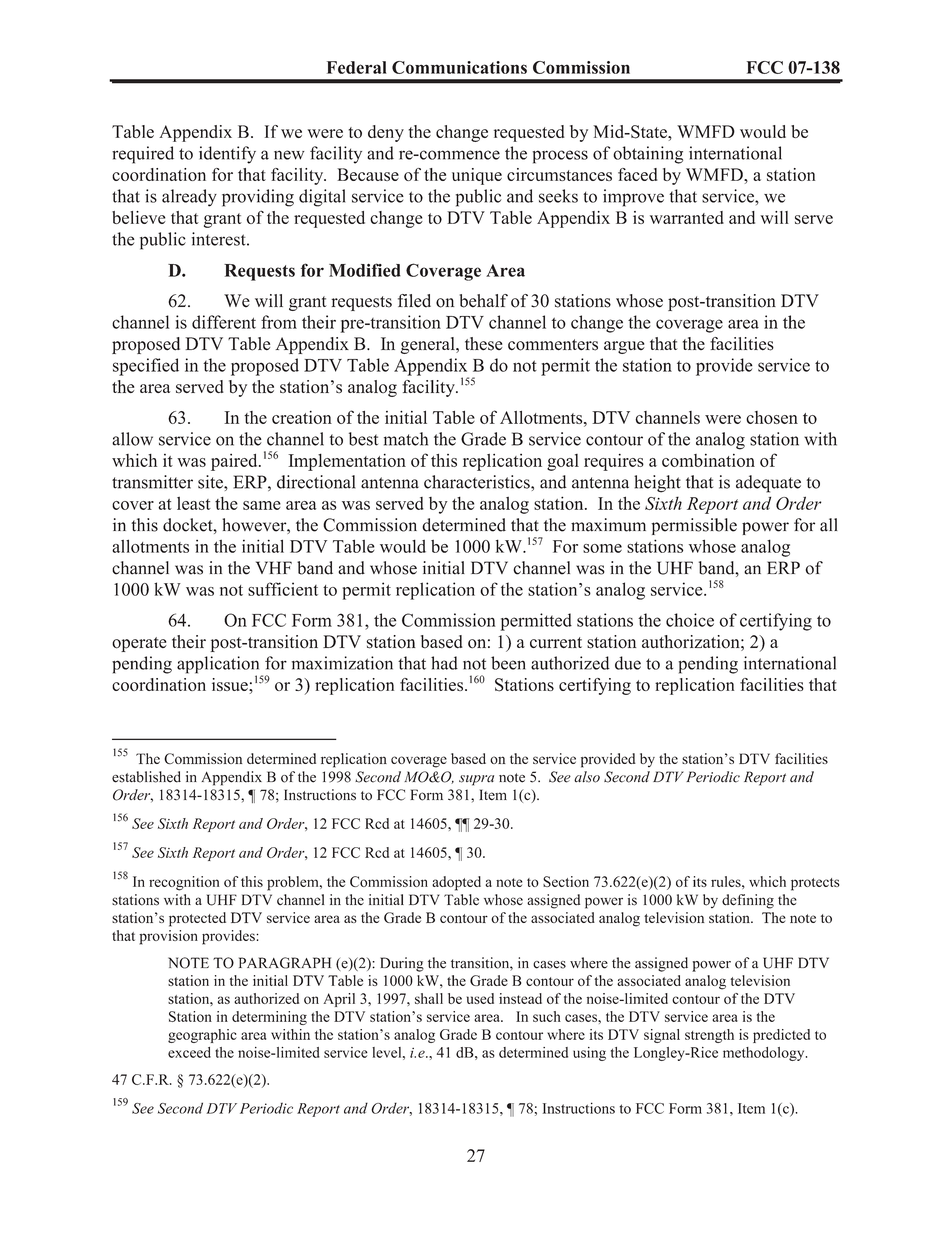 This document has height=1233, width=952. What do you see at coordinates (480, 998) in the document?
I see `used` at bounding box center [480, 998].
